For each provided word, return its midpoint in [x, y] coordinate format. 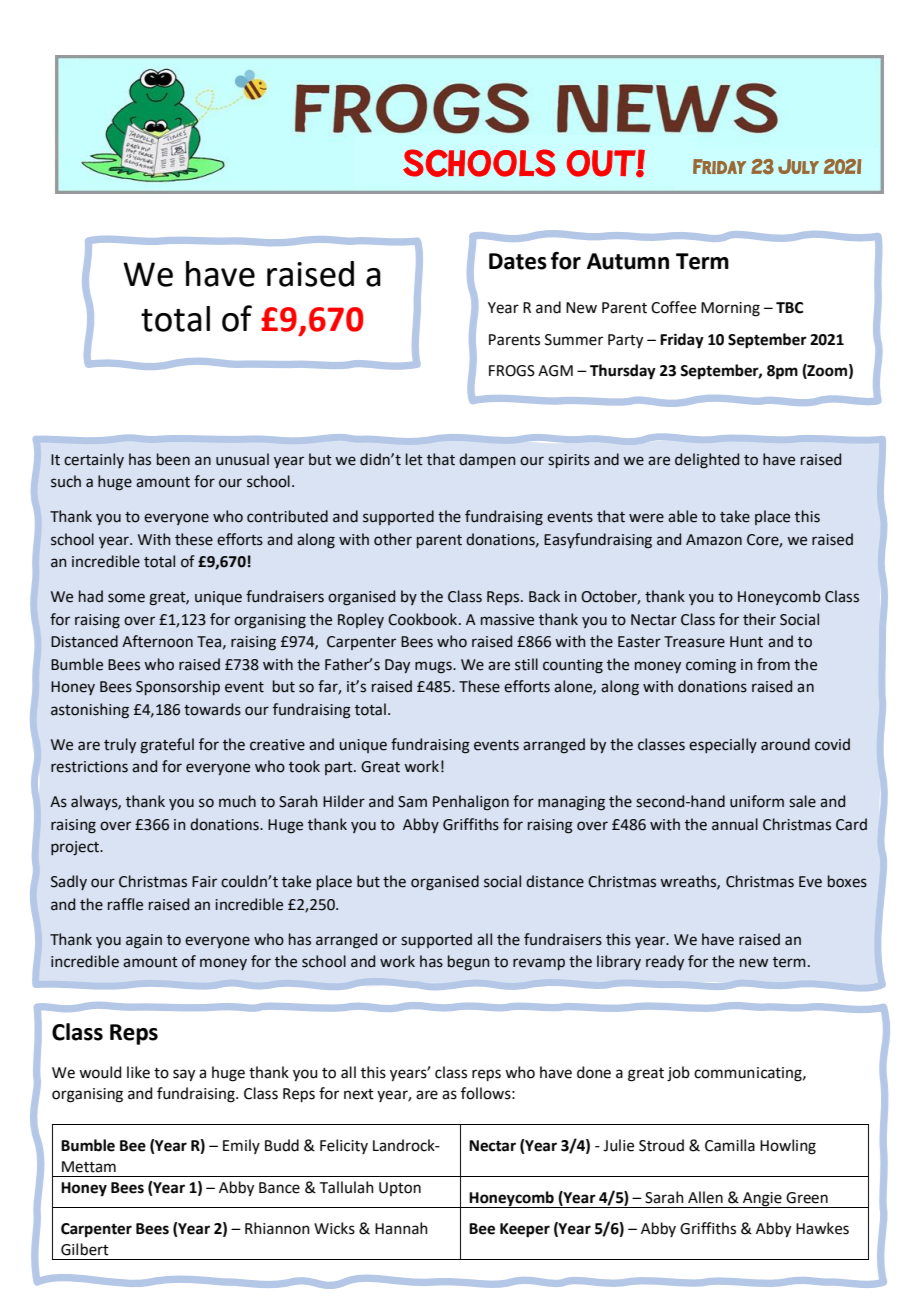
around [785, 744]
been [173, 459]
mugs [434, 667]
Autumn [628, 261]
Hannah [401, 1228]
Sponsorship [178, 687]
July [798, 166]
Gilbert [85, 1249]
